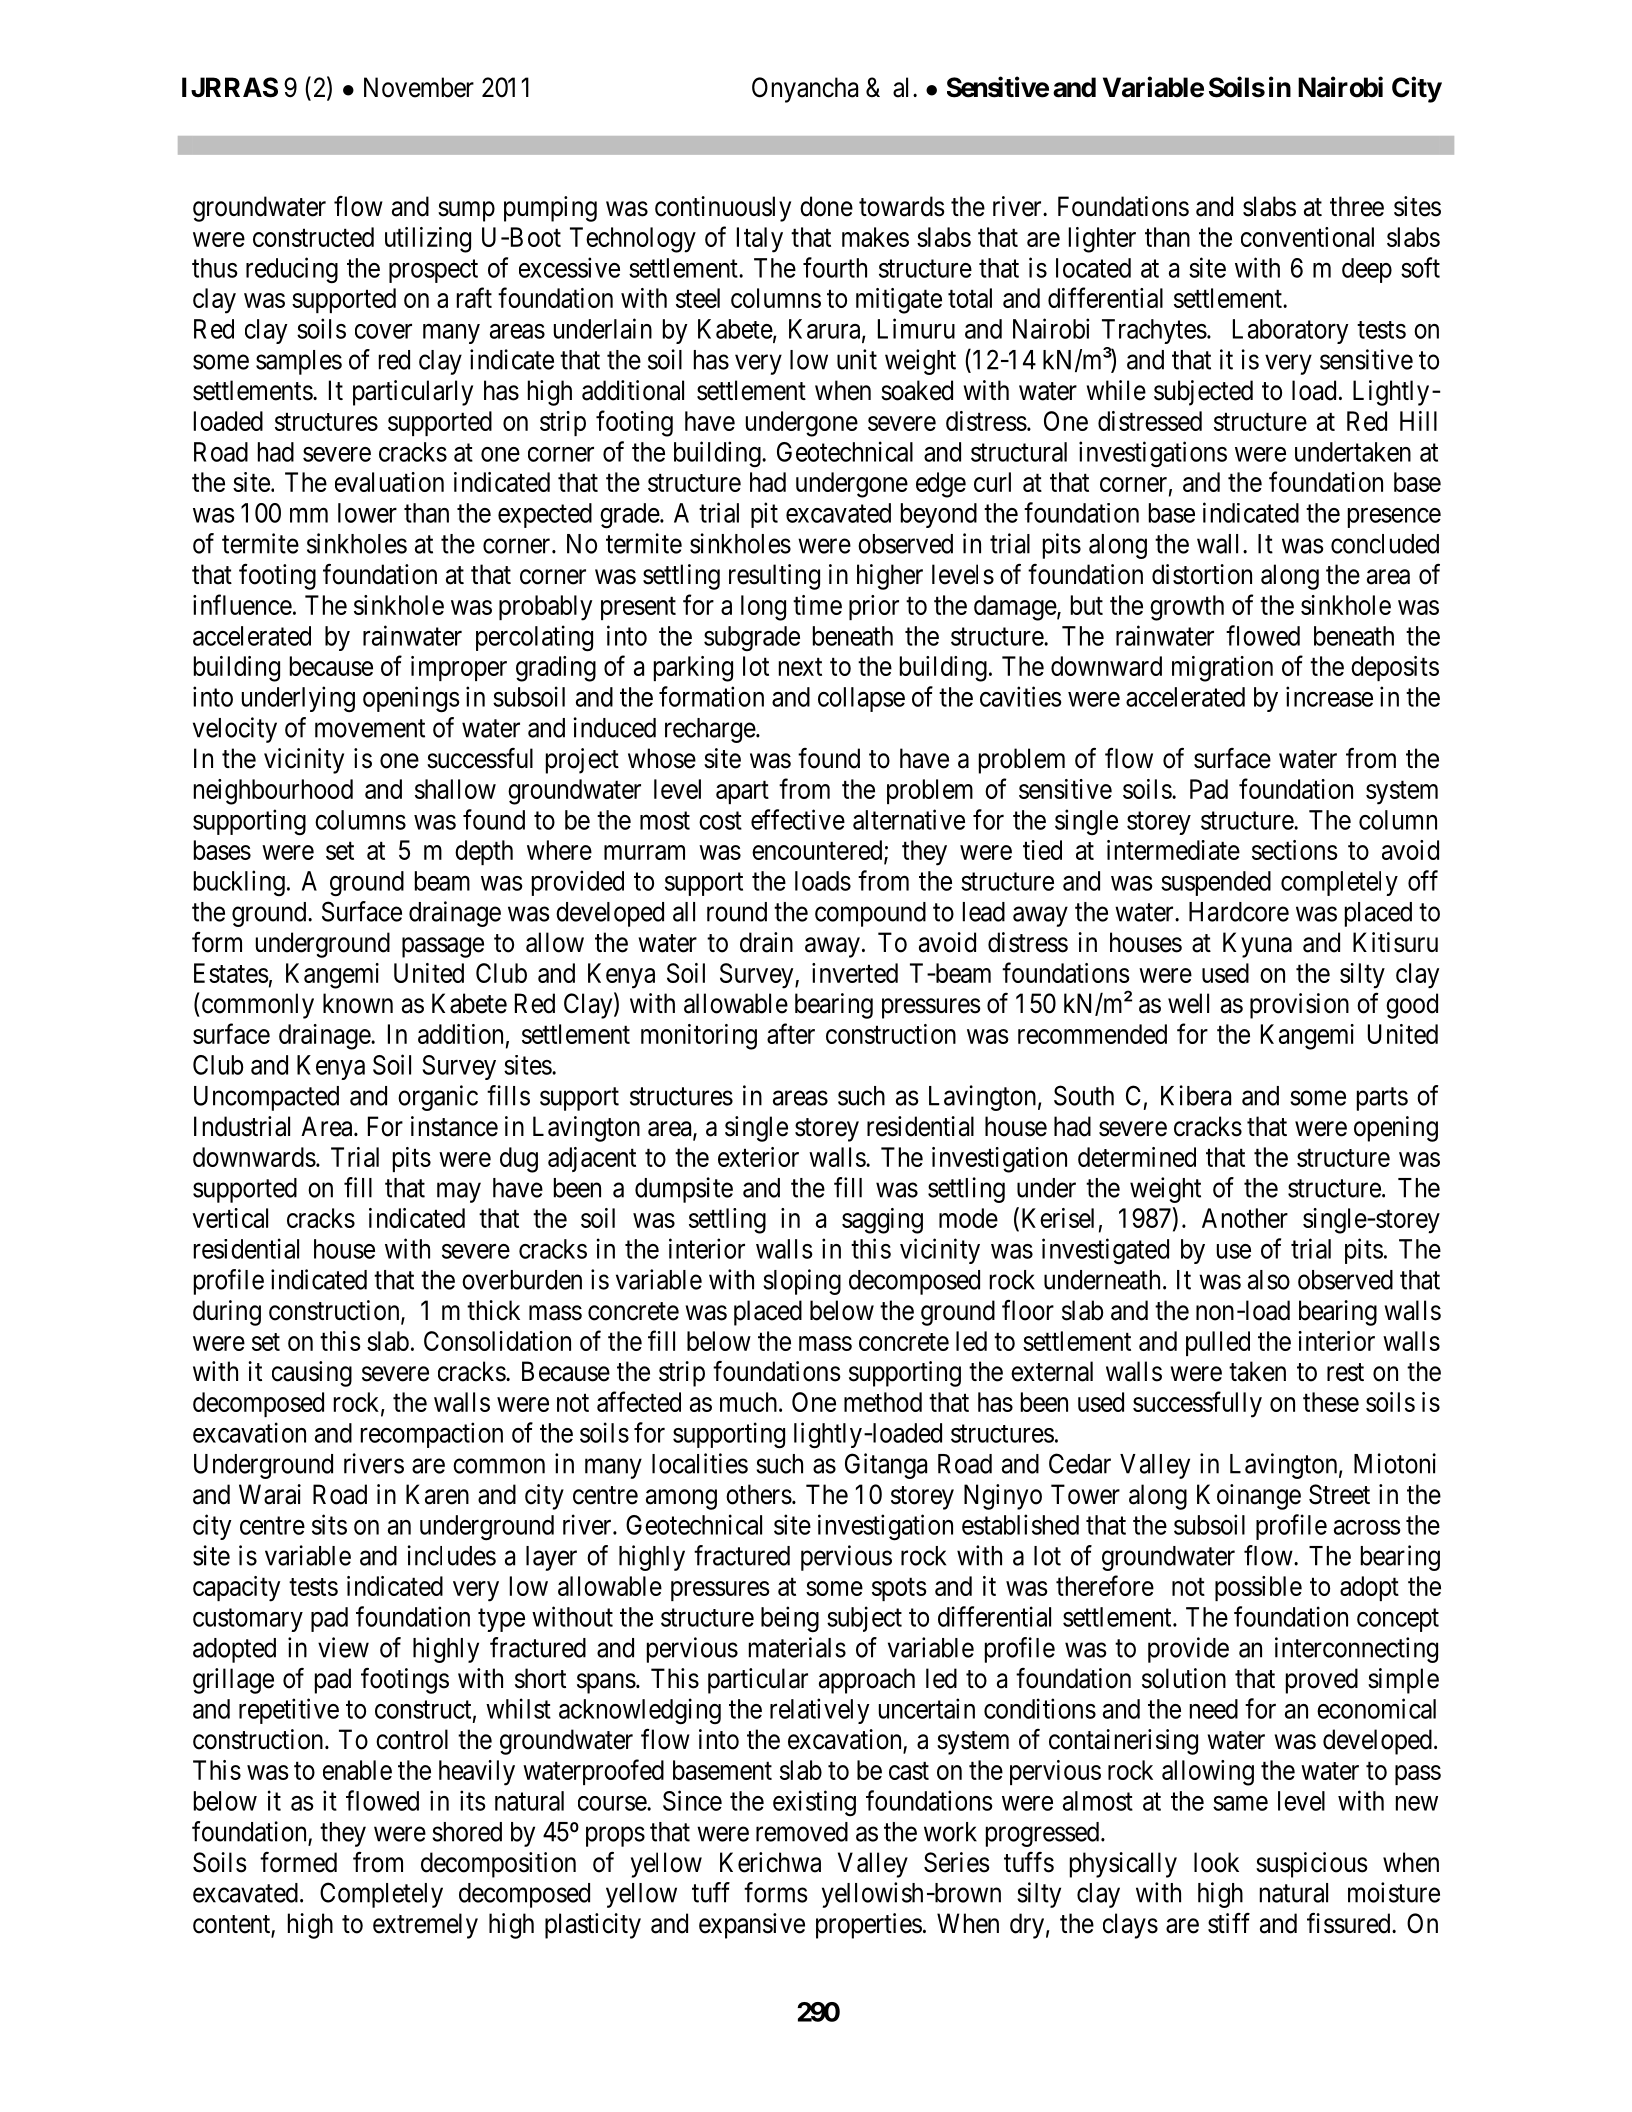  Describe the element at coordinates (1312, 1865) in the screenshot. I see `suspicious` at that location.
